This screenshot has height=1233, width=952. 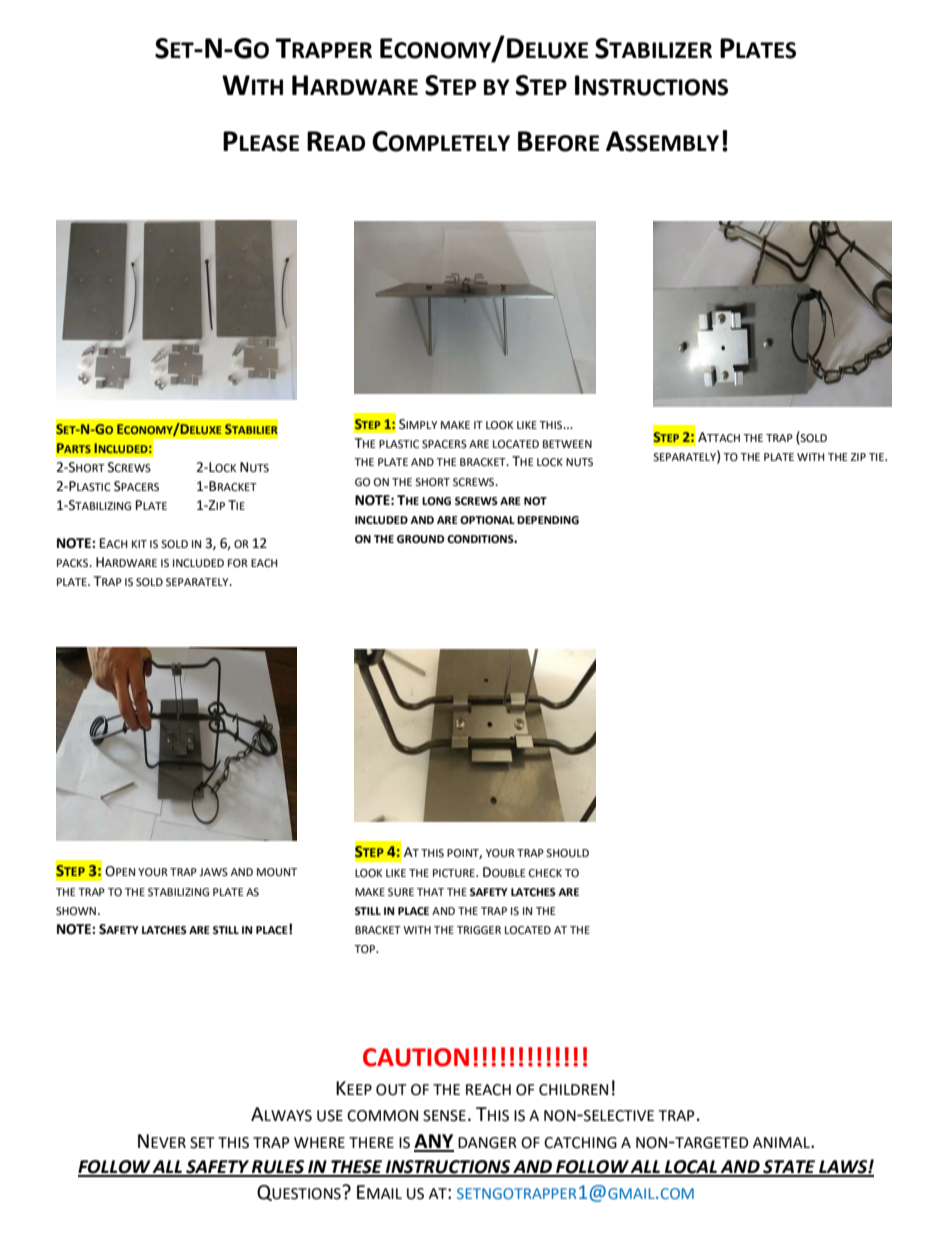 What do you see at coordinates (420, 539) in the screenshot?
I see `GROUND` at bounding box center [420, 539].
